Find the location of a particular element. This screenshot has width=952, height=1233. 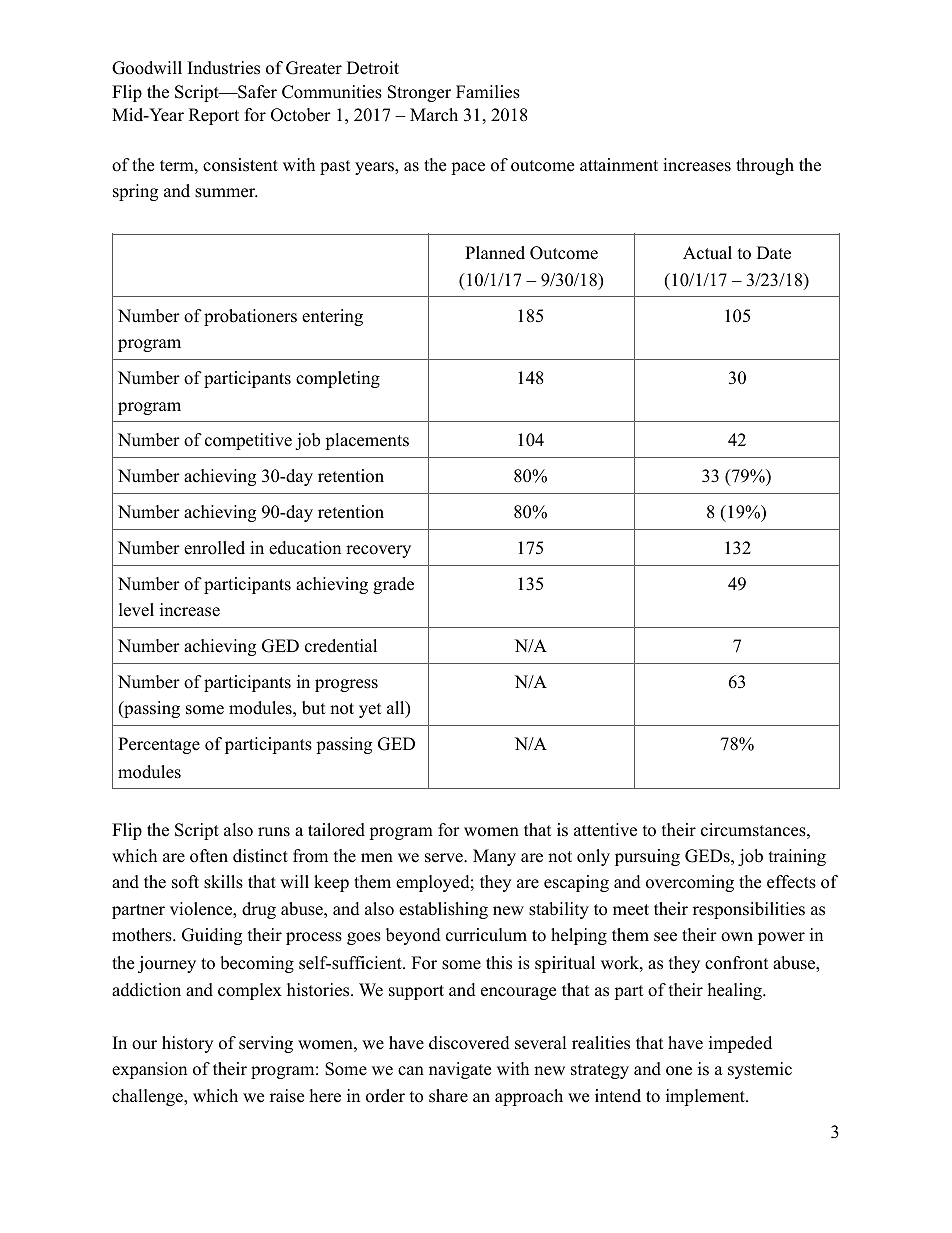

yet is located at coordinates (370, 710).
